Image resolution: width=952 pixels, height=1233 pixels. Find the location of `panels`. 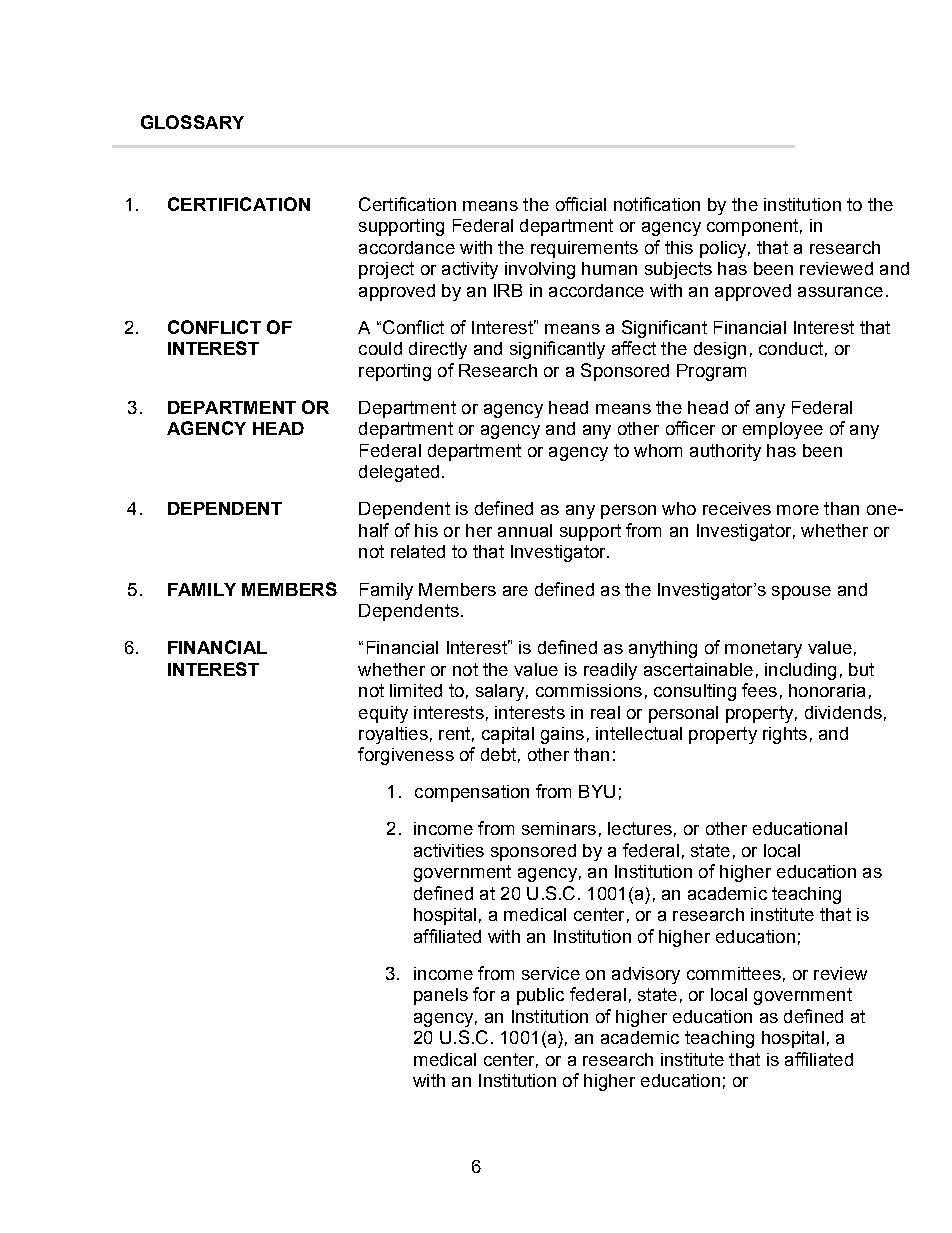

panels is located at coordinates (441, 996).
